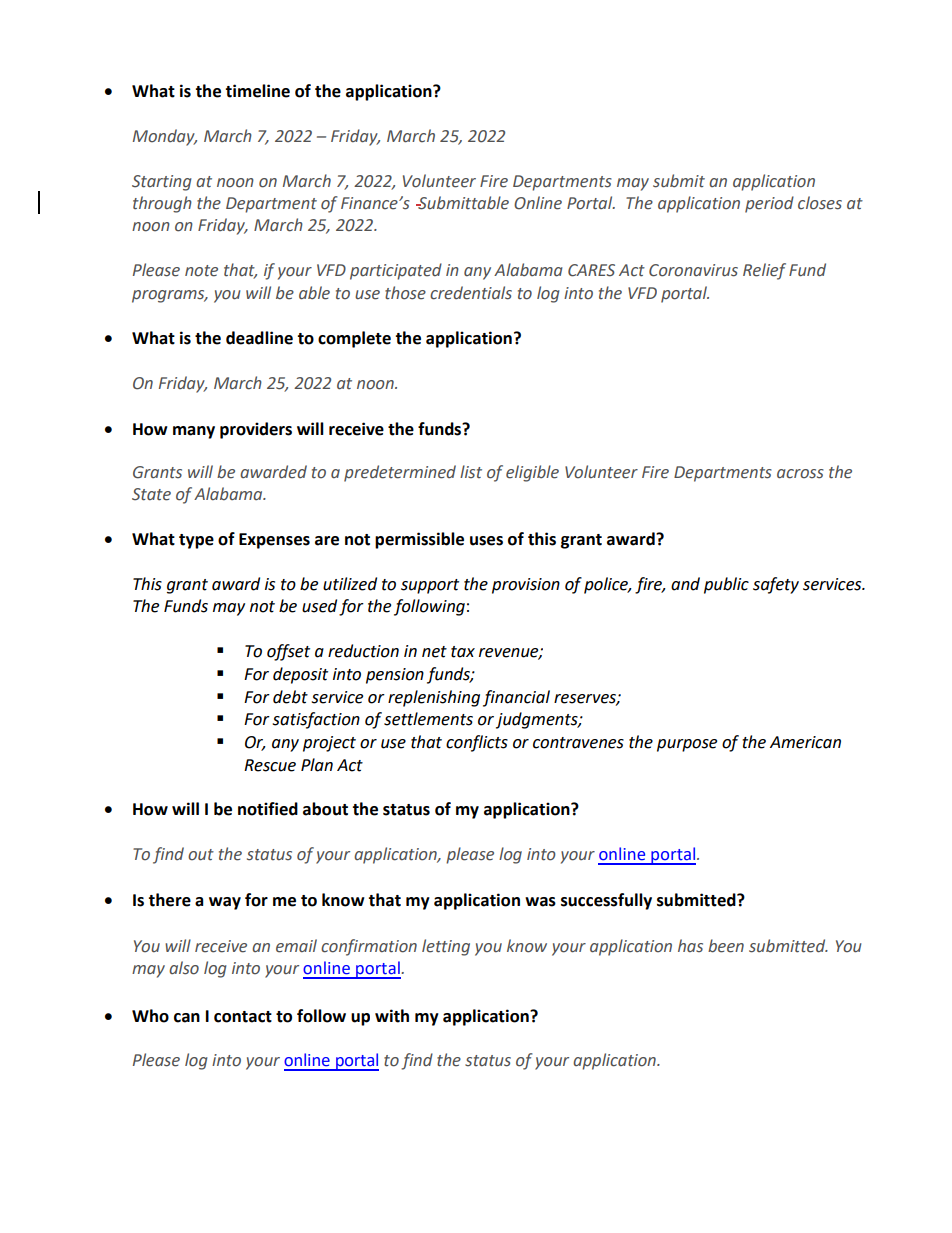  Describe the element at coordinates (471, 472) in the page. I see `list` at that location.
